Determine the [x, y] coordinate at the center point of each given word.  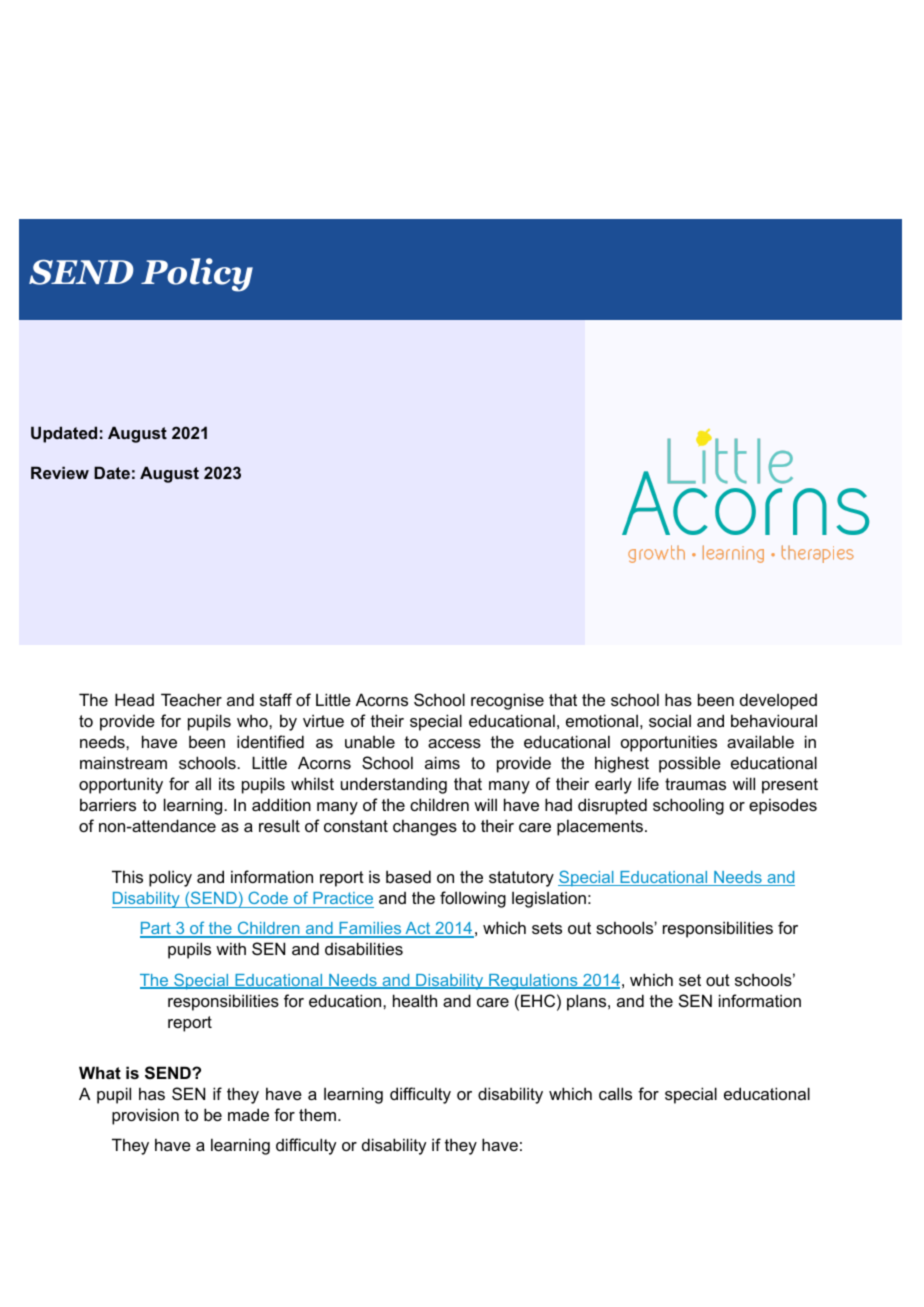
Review [60, 472]
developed [778, 701]
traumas [695, 784]
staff [276, 699]
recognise [507, 701]
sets [547, 928]
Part [156, 930]
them [317, 1114]
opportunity [121, 785]
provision [145, 1116]
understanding [394, 785]
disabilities [364, 948]
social [670, 720]
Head [134, 699]
